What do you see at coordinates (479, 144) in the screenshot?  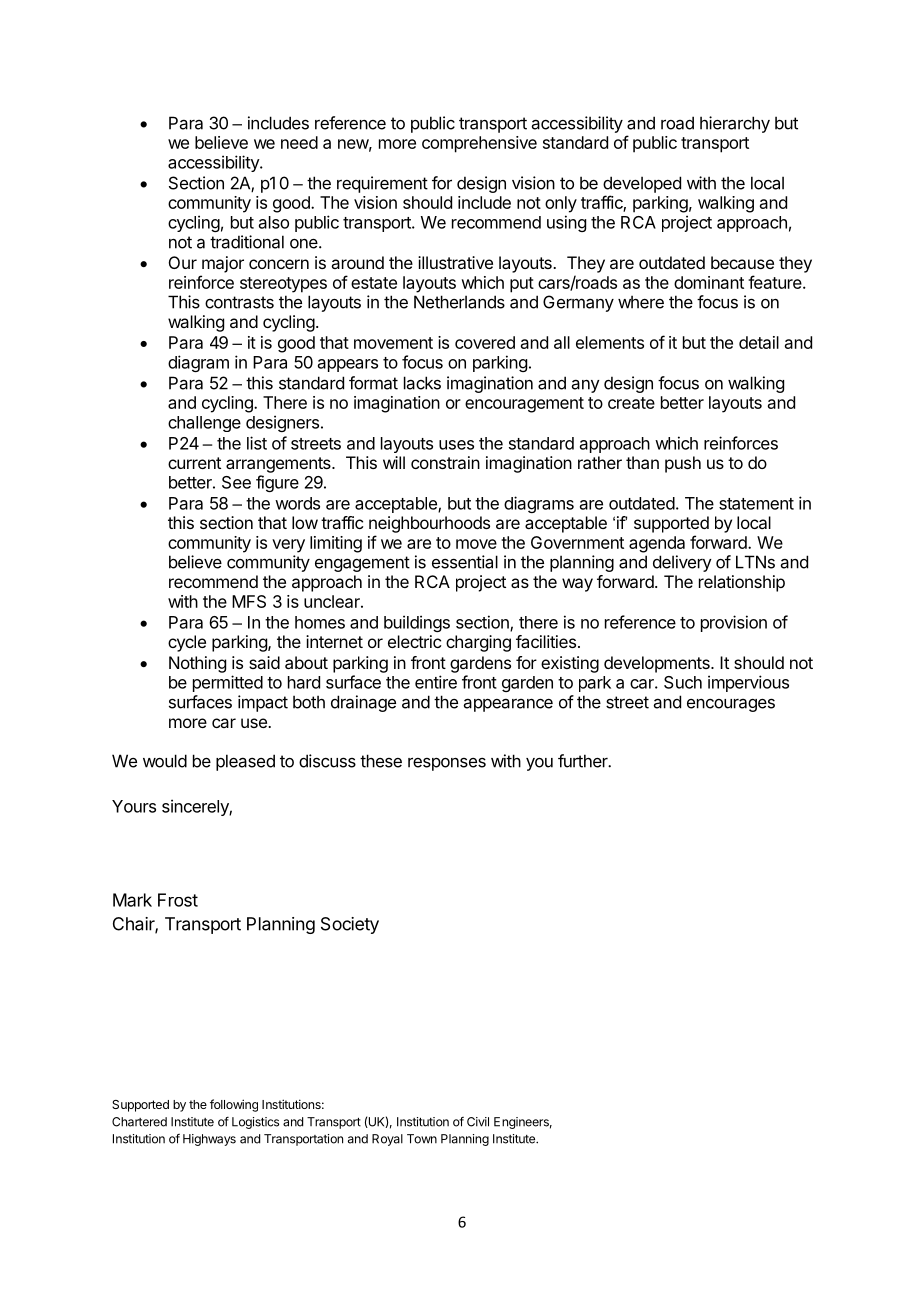 I see `comprehensive` at bounding box center [479, 144].
